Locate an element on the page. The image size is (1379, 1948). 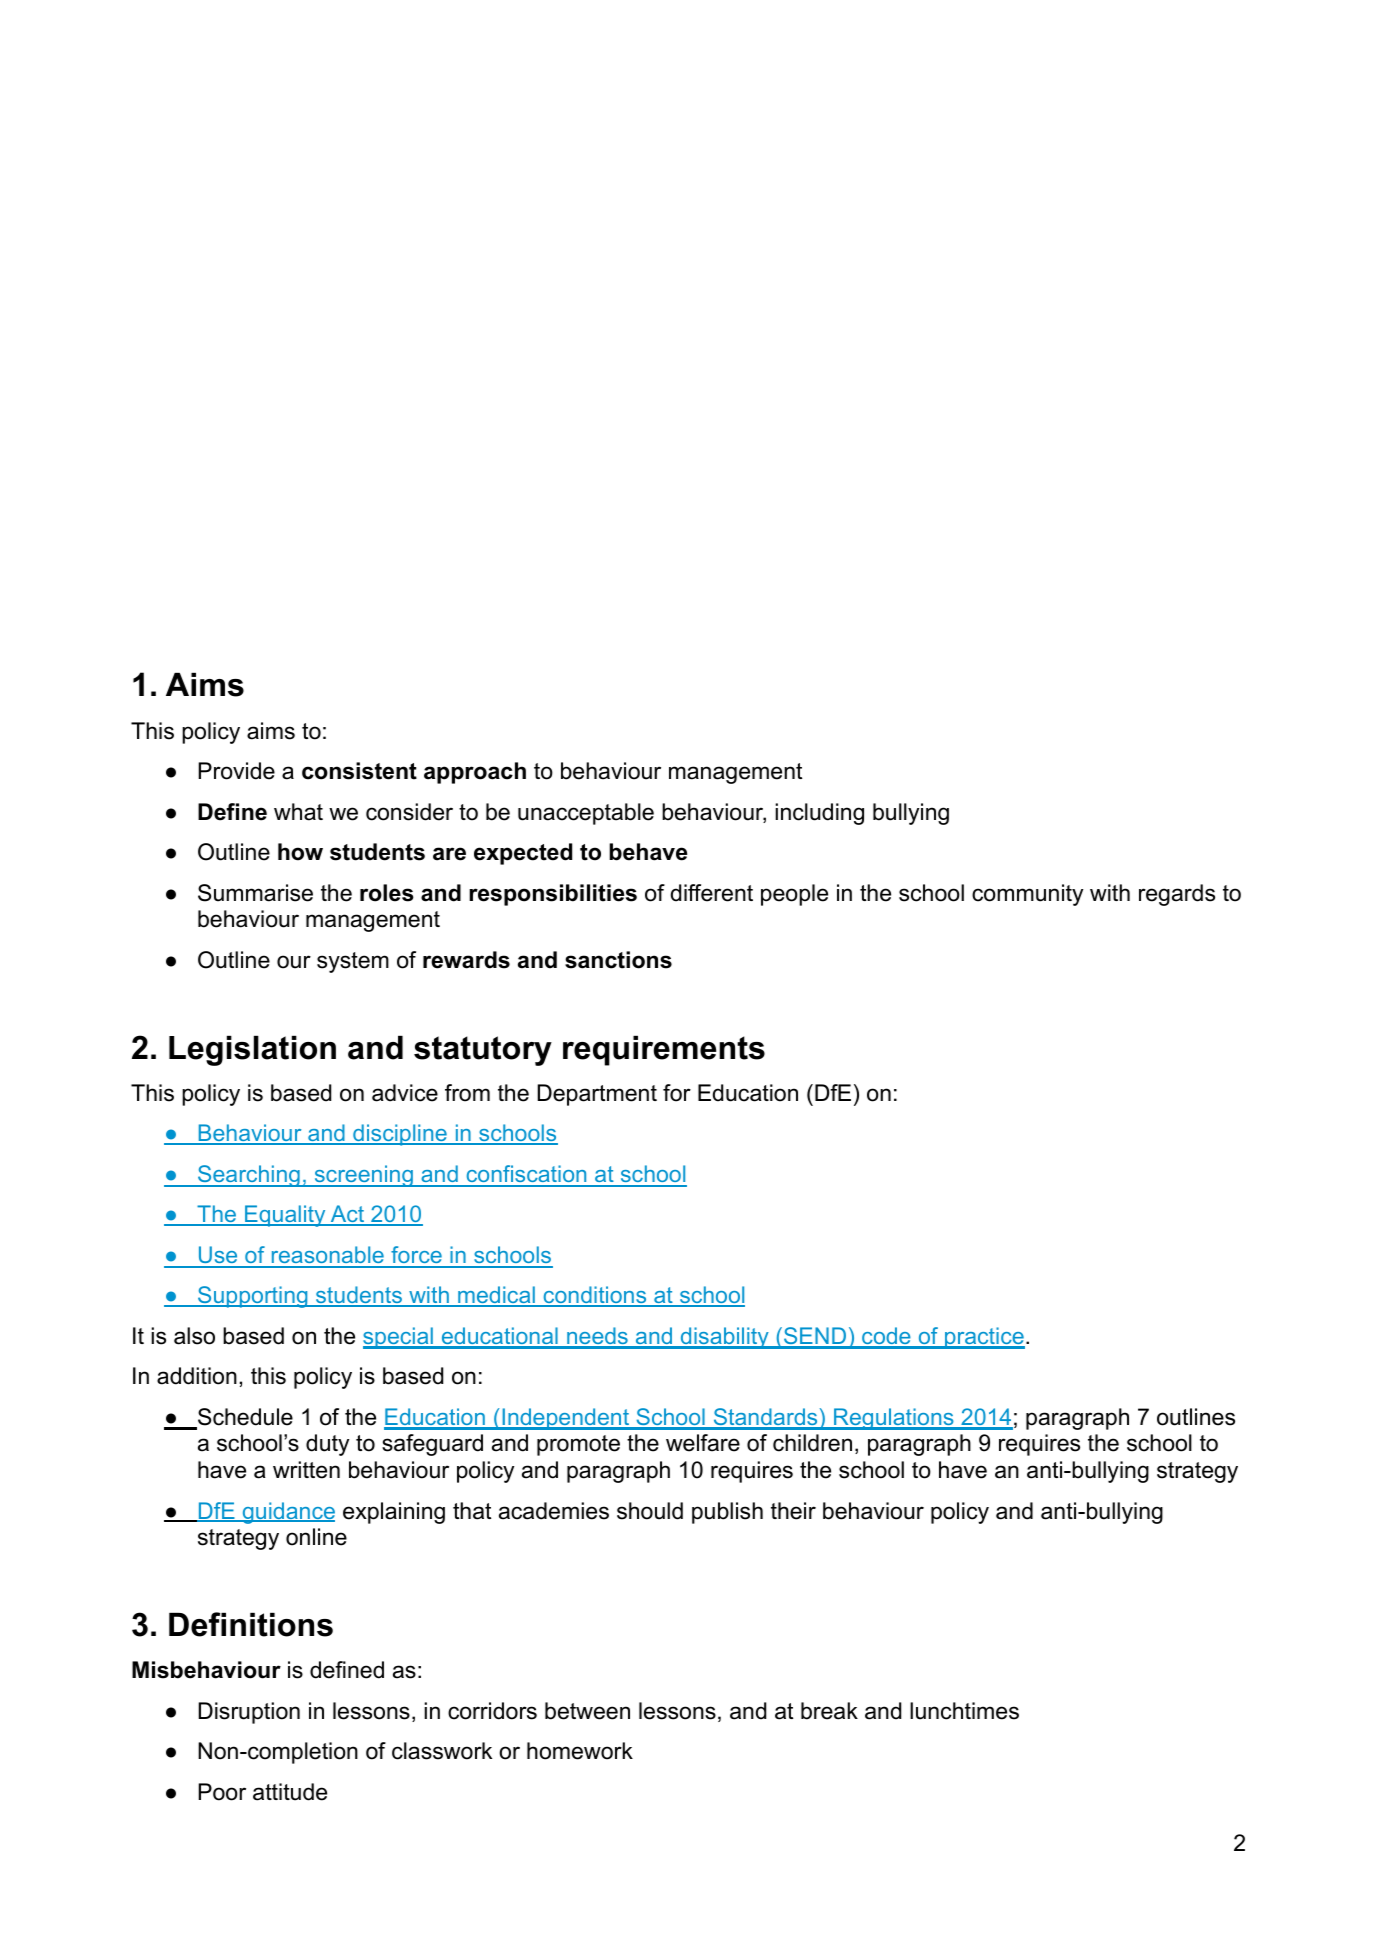
attitude is located at coordinates (290, 1792).
